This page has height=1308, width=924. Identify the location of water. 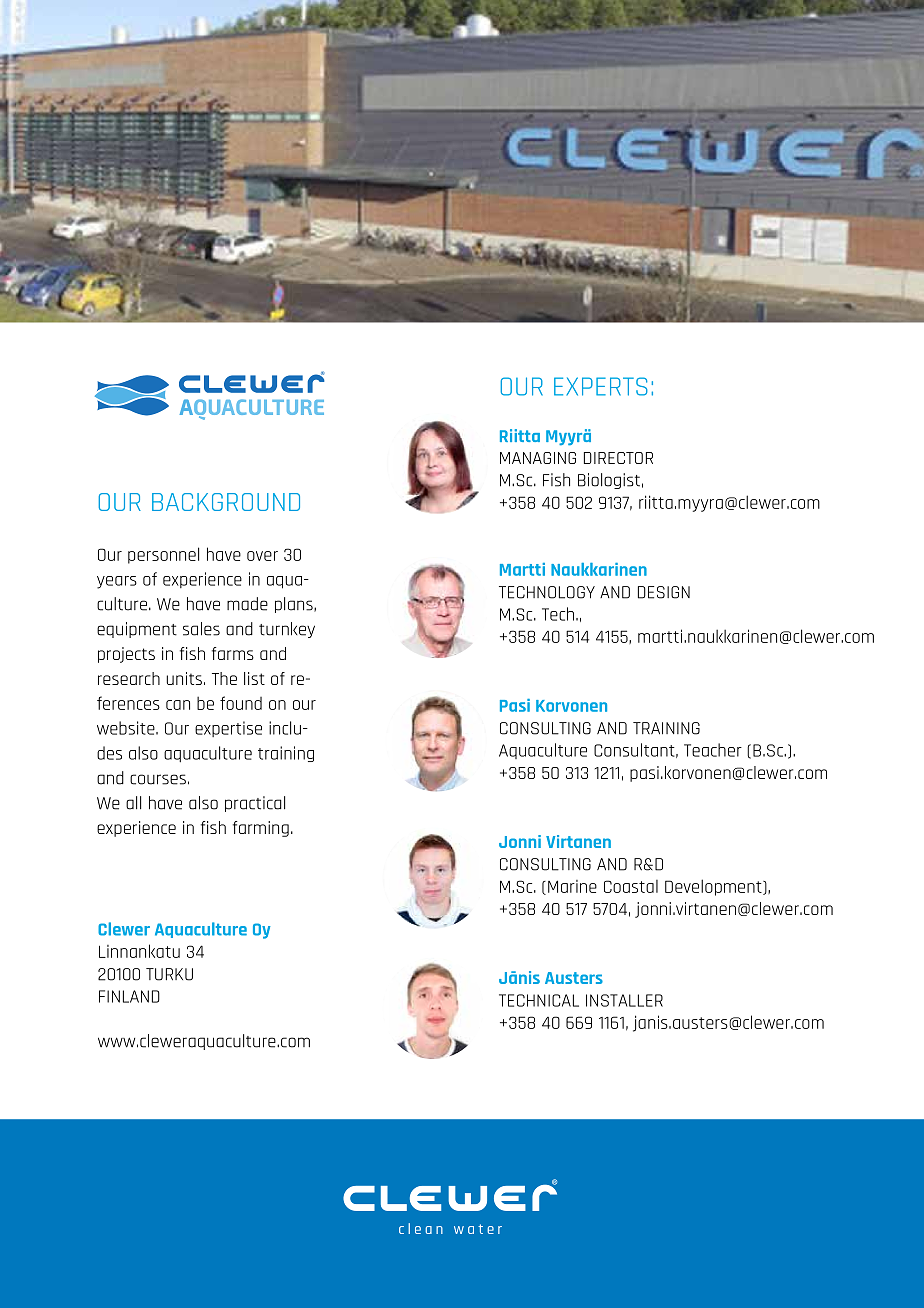
(478, 1229).
